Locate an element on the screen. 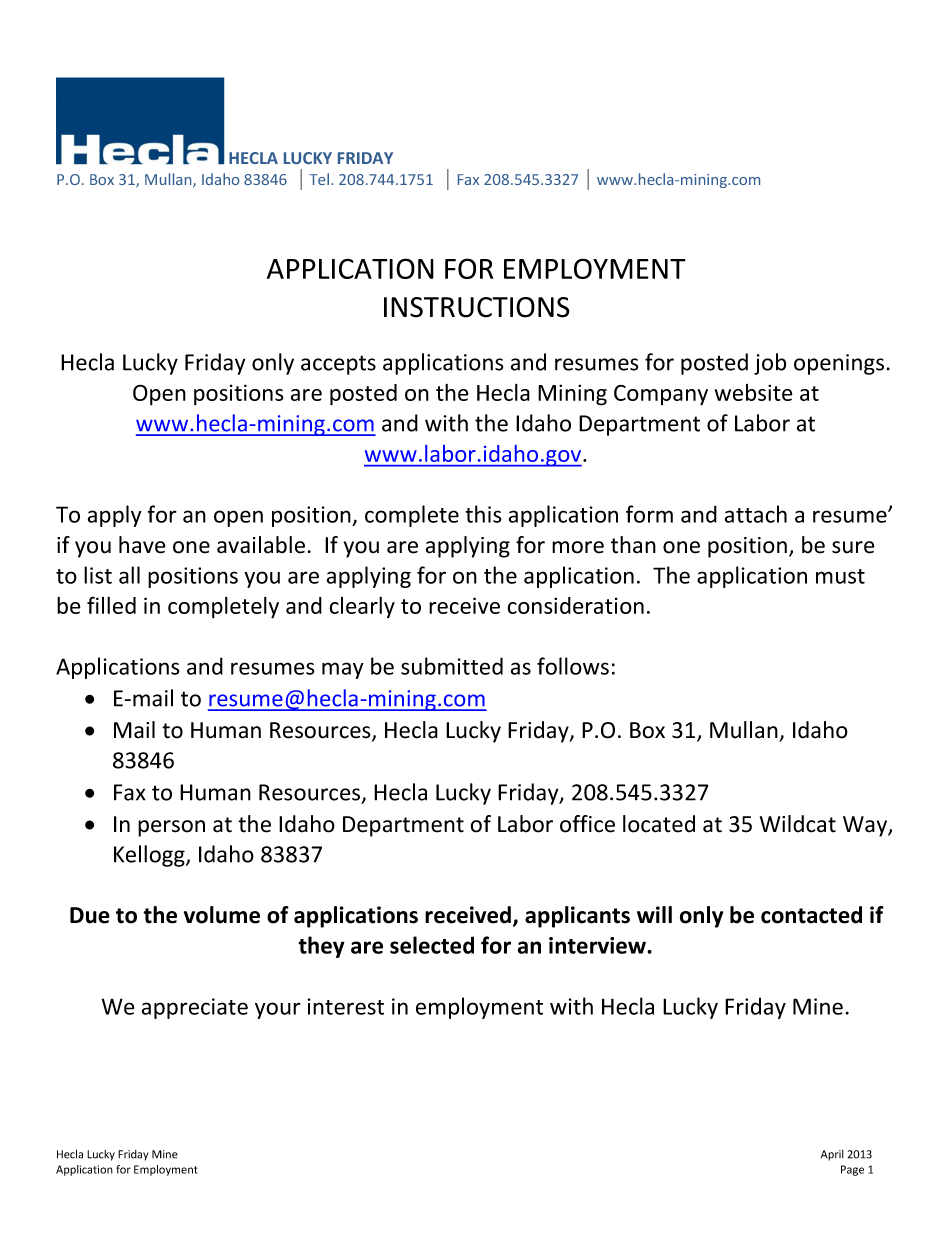  INSTRUCTIONS is located at coordinates (477, 307).
